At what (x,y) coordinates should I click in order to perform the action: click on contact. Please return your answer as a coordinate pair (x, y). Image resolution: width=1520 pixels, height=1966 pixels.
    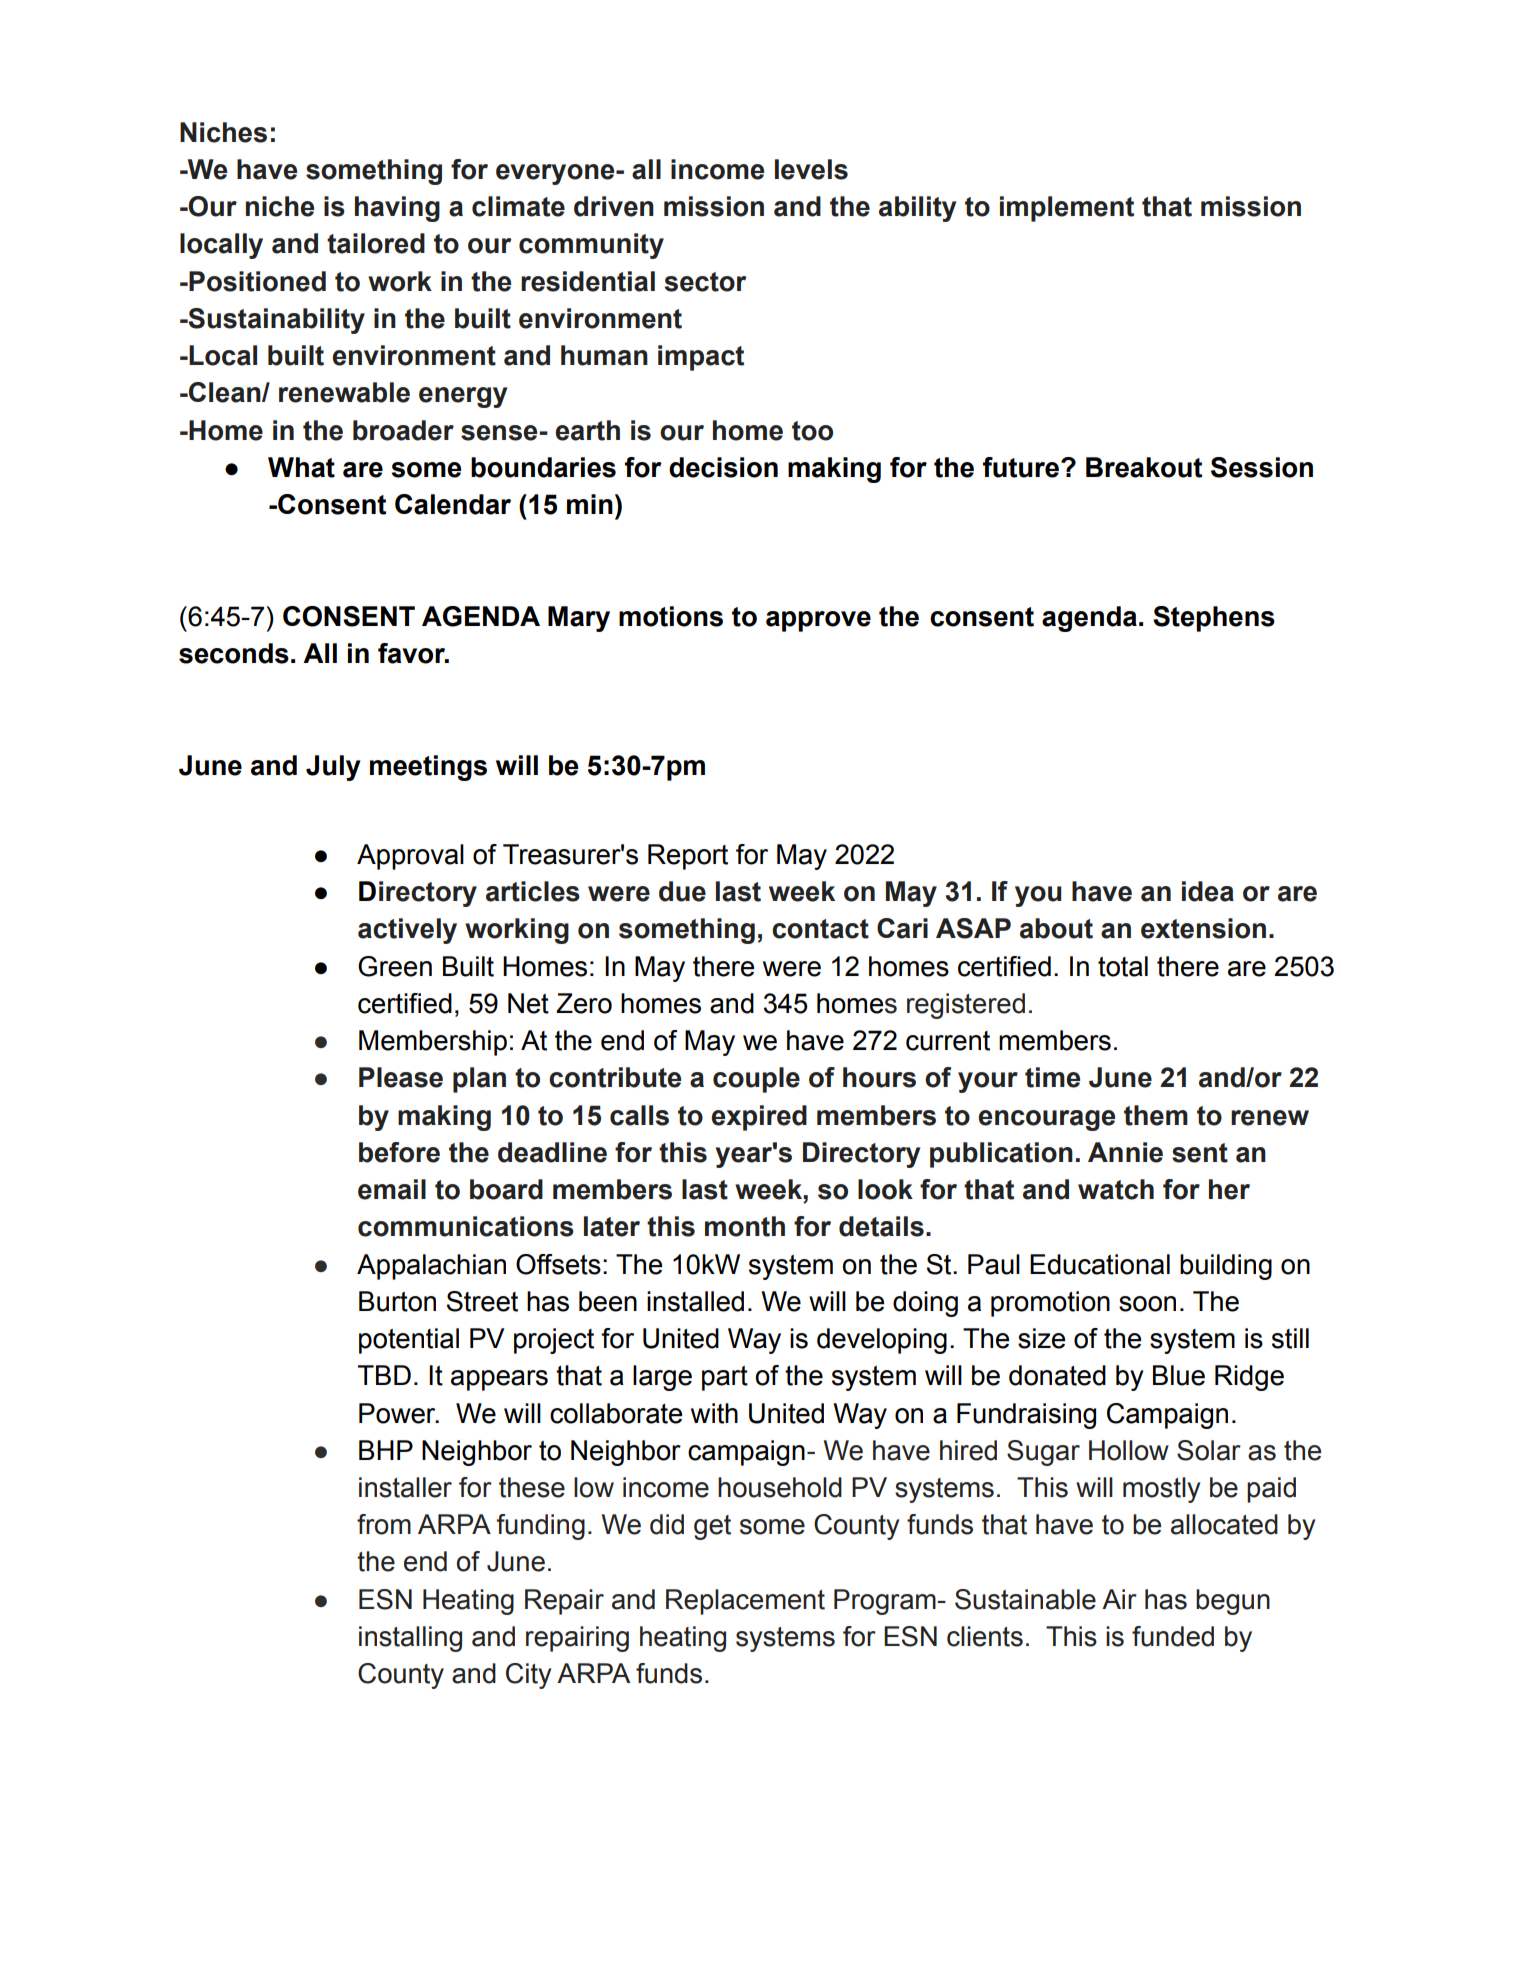
    Looking at the image, I should click on (820, 929).
